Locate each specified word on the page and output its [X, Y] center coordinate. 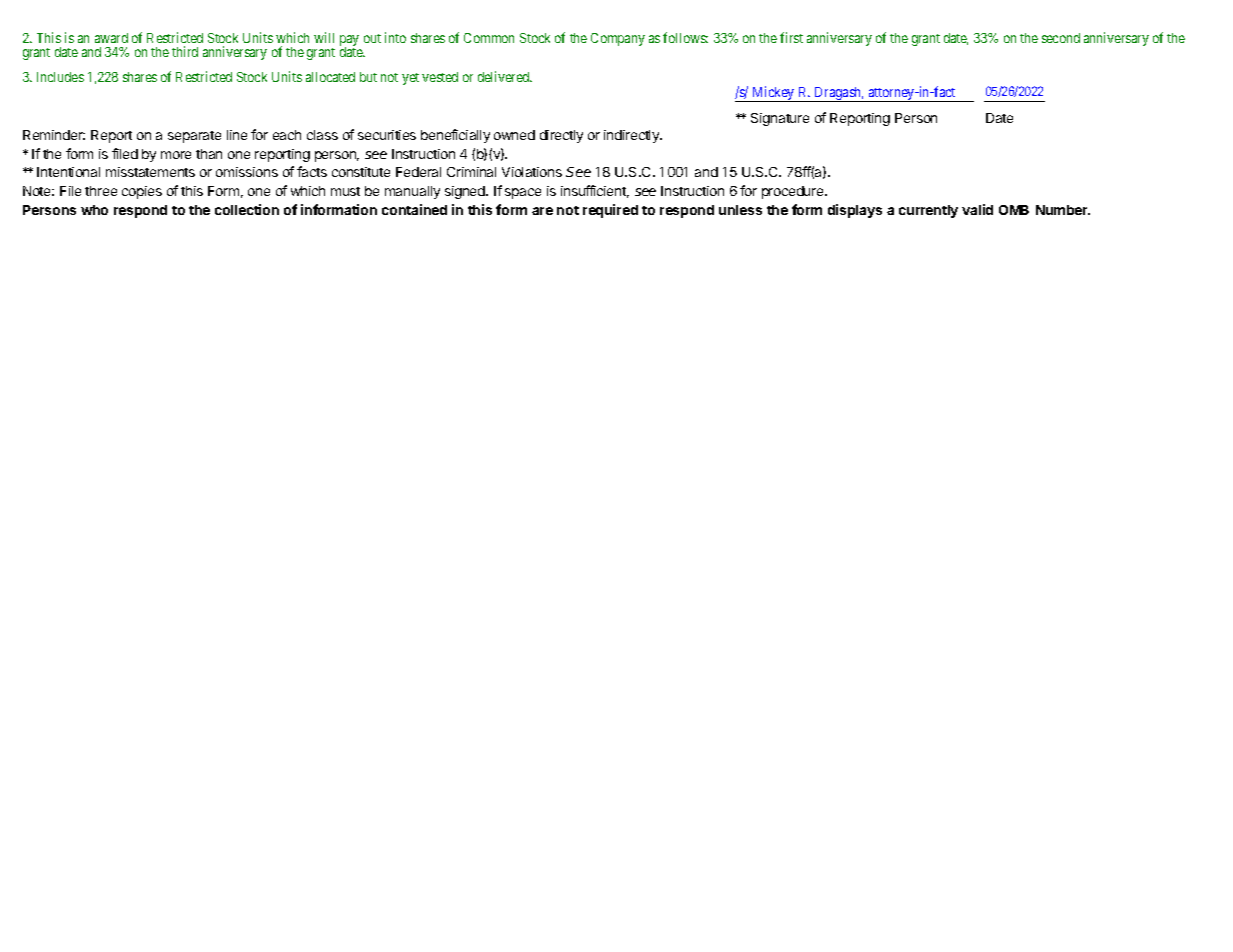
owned [514, 135]
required [610, 211]
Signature [780, 119]
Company [618, 39]
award [111, 38]
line [237, 135]
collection [247, 209]
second [1061, 38]
